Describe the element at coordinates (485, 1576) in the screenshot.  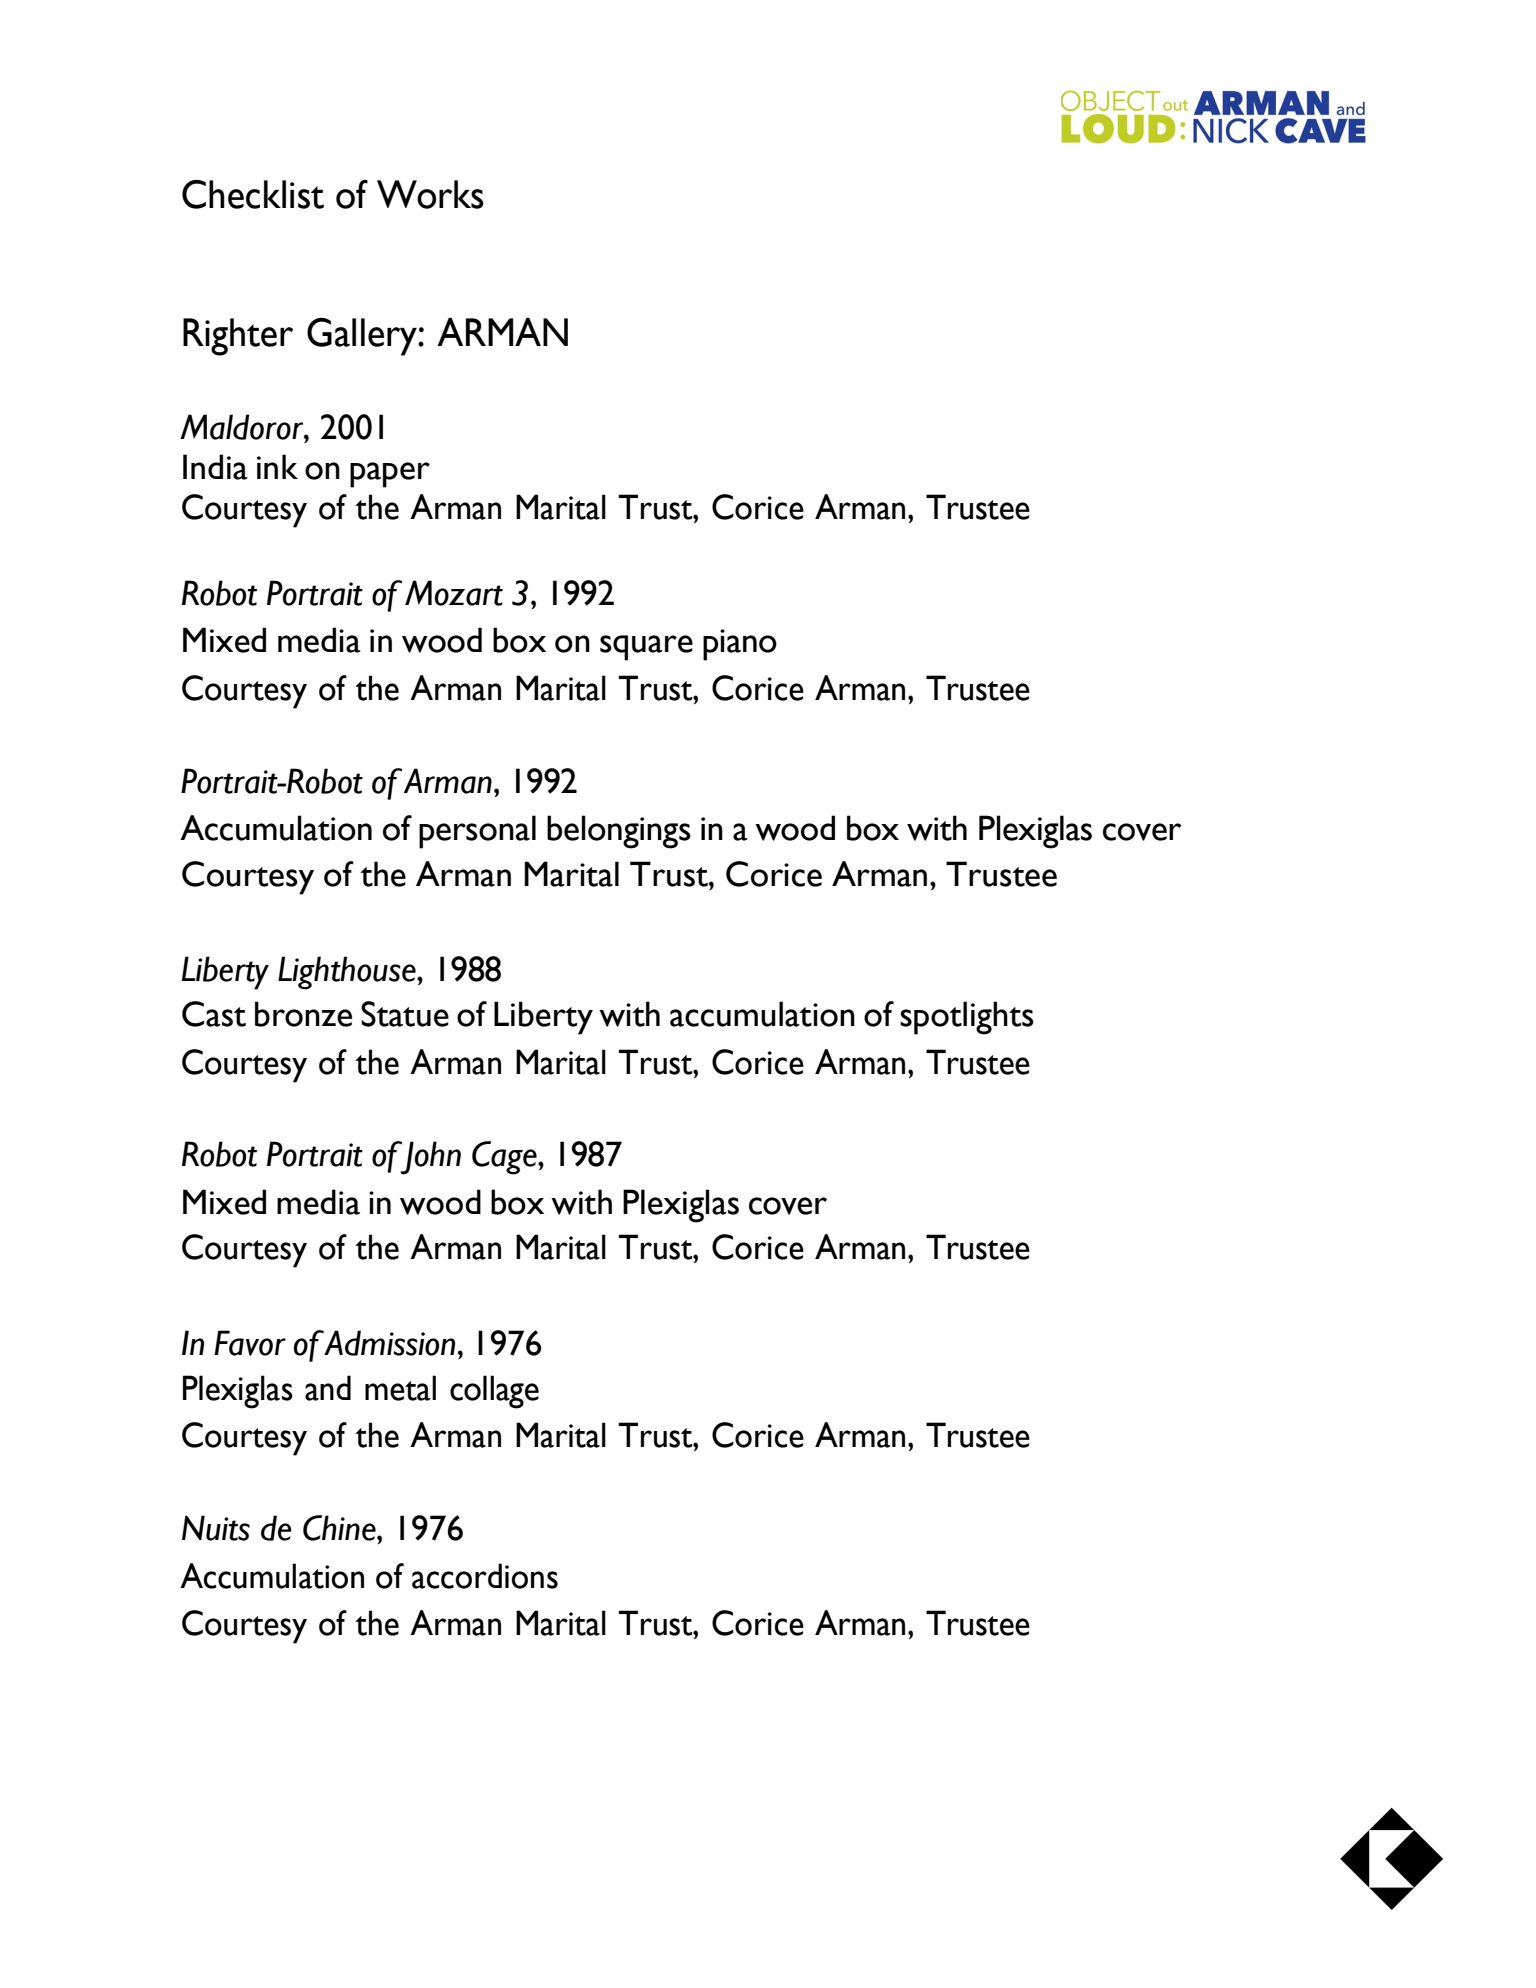
I see `accordions` at that location.
